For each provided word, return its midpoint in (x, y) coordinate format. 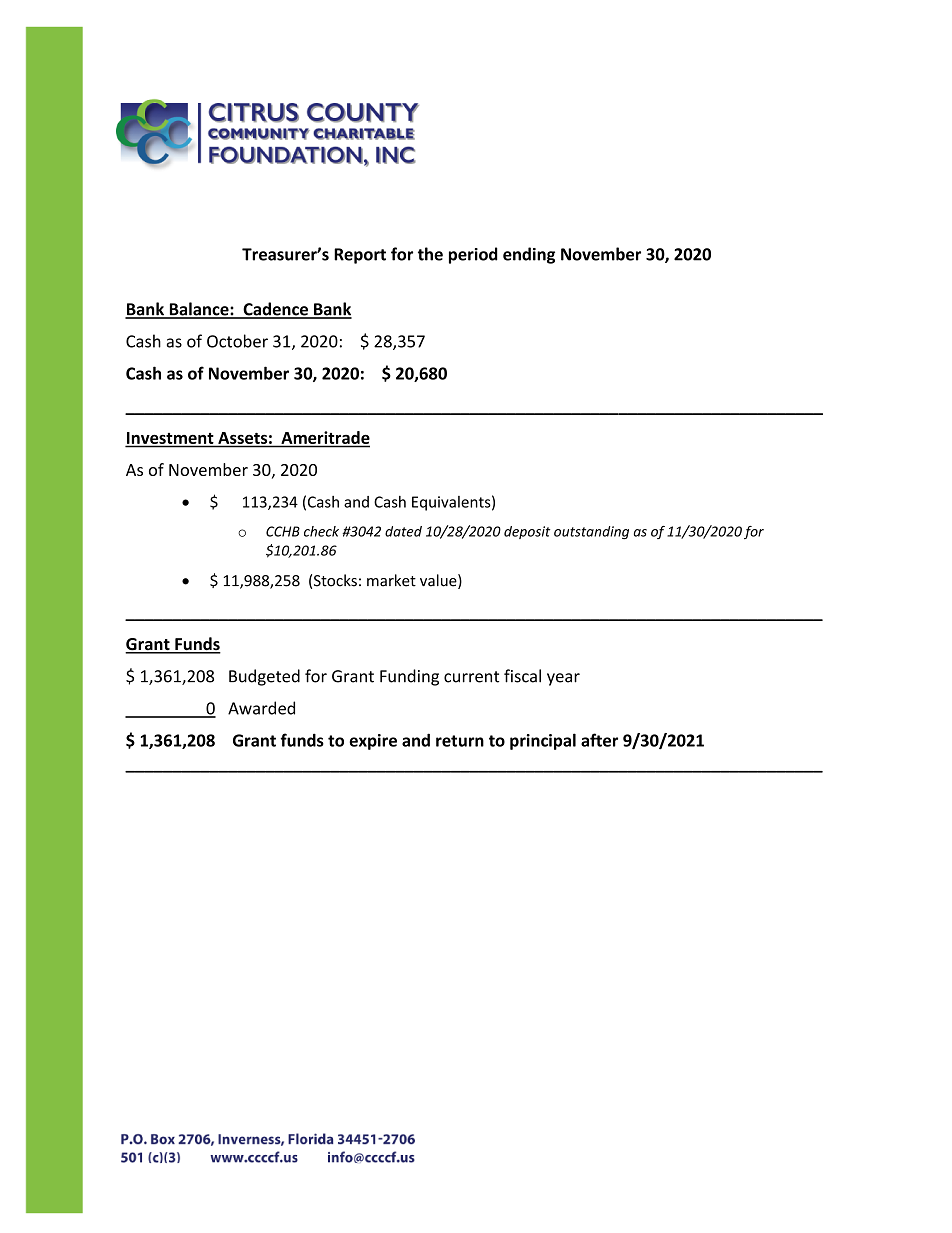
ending (529, 255)
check (321, 531)
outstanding (591, 532)
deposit (527, 532)
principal (543, 741)
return (460, 741)
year (563, 679)
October (237, 341)
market (391, 580)
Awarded (261, 708)
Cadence (275, 310)
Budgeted (264, 677)
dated (403, 531)
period (473, 255)
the (430, 254)
